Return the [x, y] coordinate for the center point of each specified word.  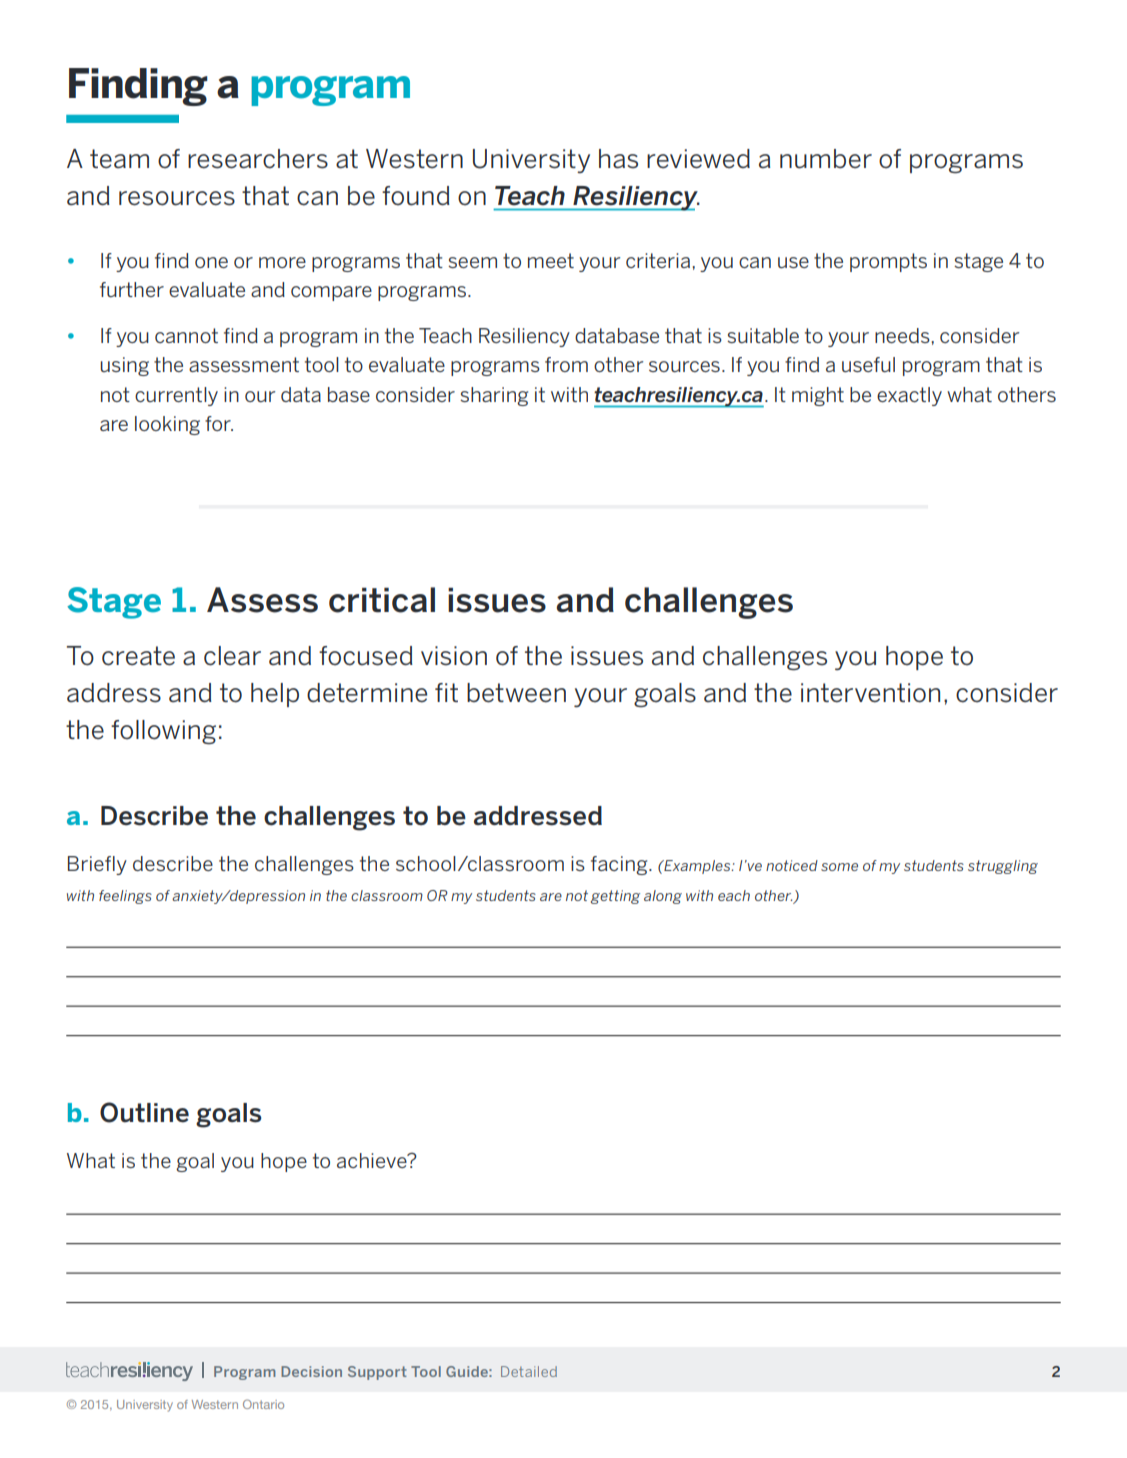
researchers [258, 159]
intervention [870, 693]
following [163, 732]
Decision [311, 1371]
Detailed [529, 1371]
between [516, 693]
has [618, 159]
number [826, 159]
